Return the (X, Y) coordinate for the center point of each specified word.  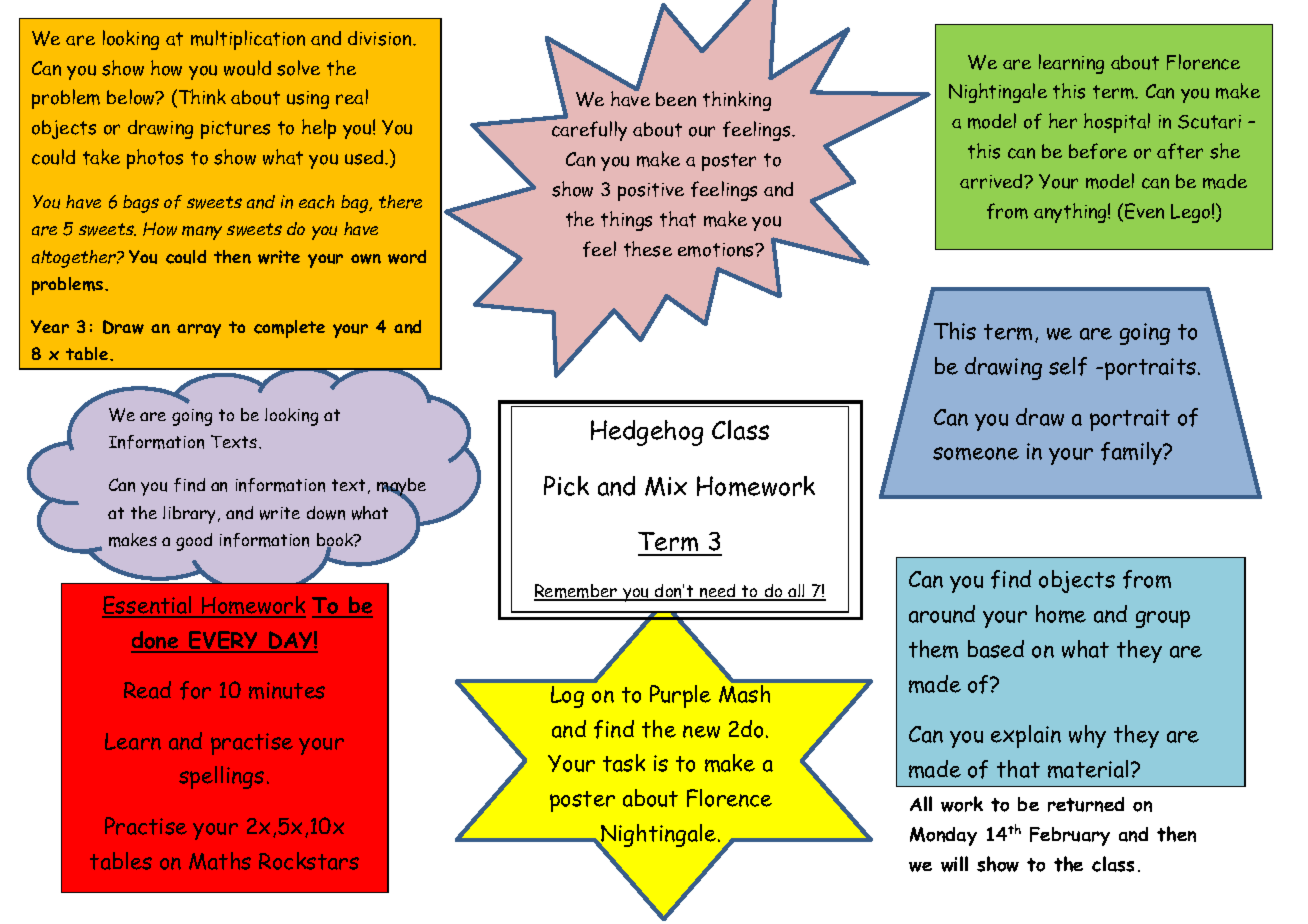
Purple (680, 696)
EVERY (224, 641)
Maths (220, 861)
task (624, 763)
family (1133, 453)
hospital (1117, 123)
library (191, 515)
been (676, 99)
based (996, 649)
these (648, 249)
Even (1144, 211)
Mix (666, 486)
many (202, 233)
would (247, 68)
